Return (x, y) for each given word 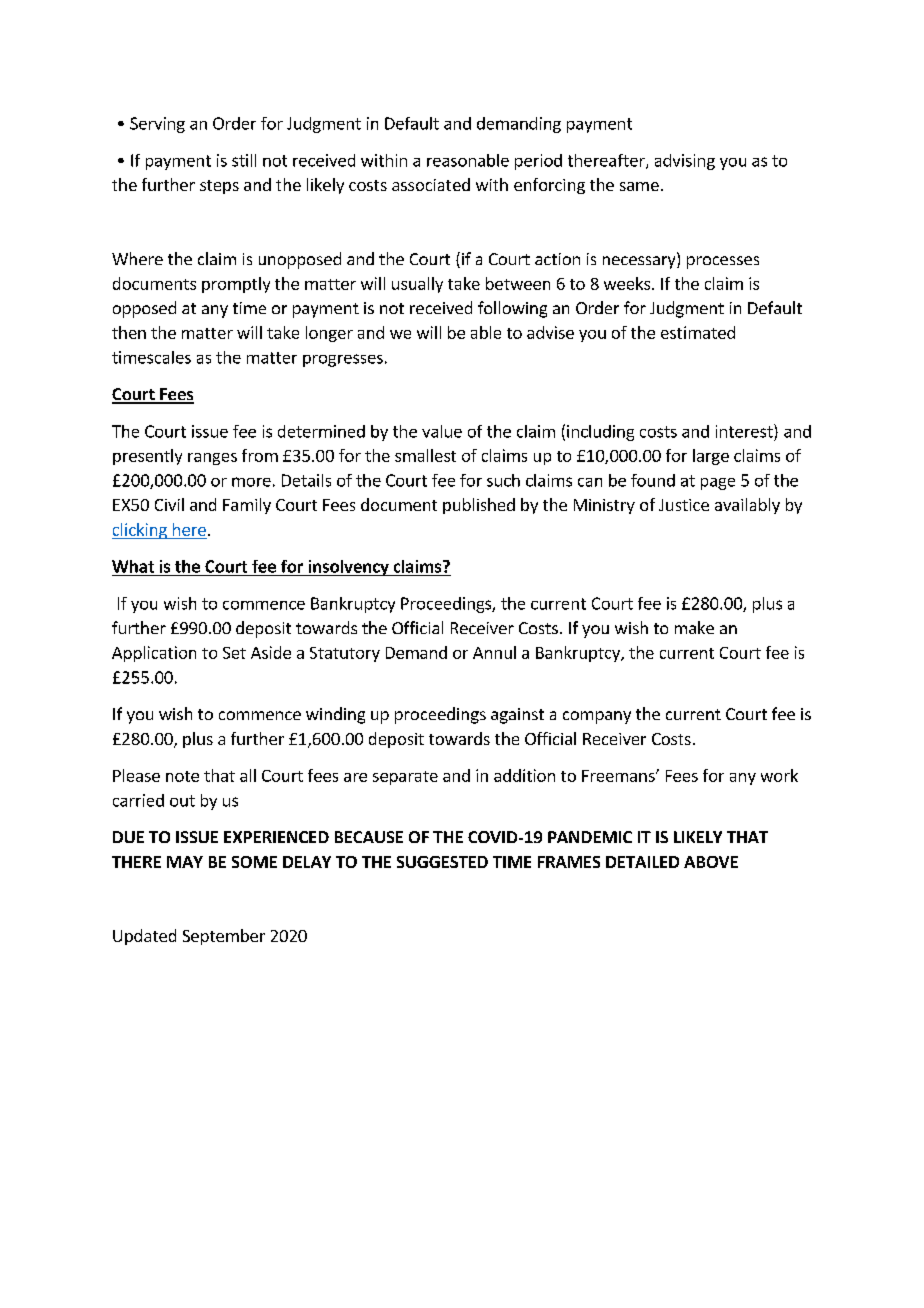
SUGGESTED (442, 862)
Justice (684, 505)
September (224, 937)
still (244, 160)
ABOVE (711, 862)
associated (431, 184)
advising (685, 162)
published (479, 506)
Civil (169, 504)
